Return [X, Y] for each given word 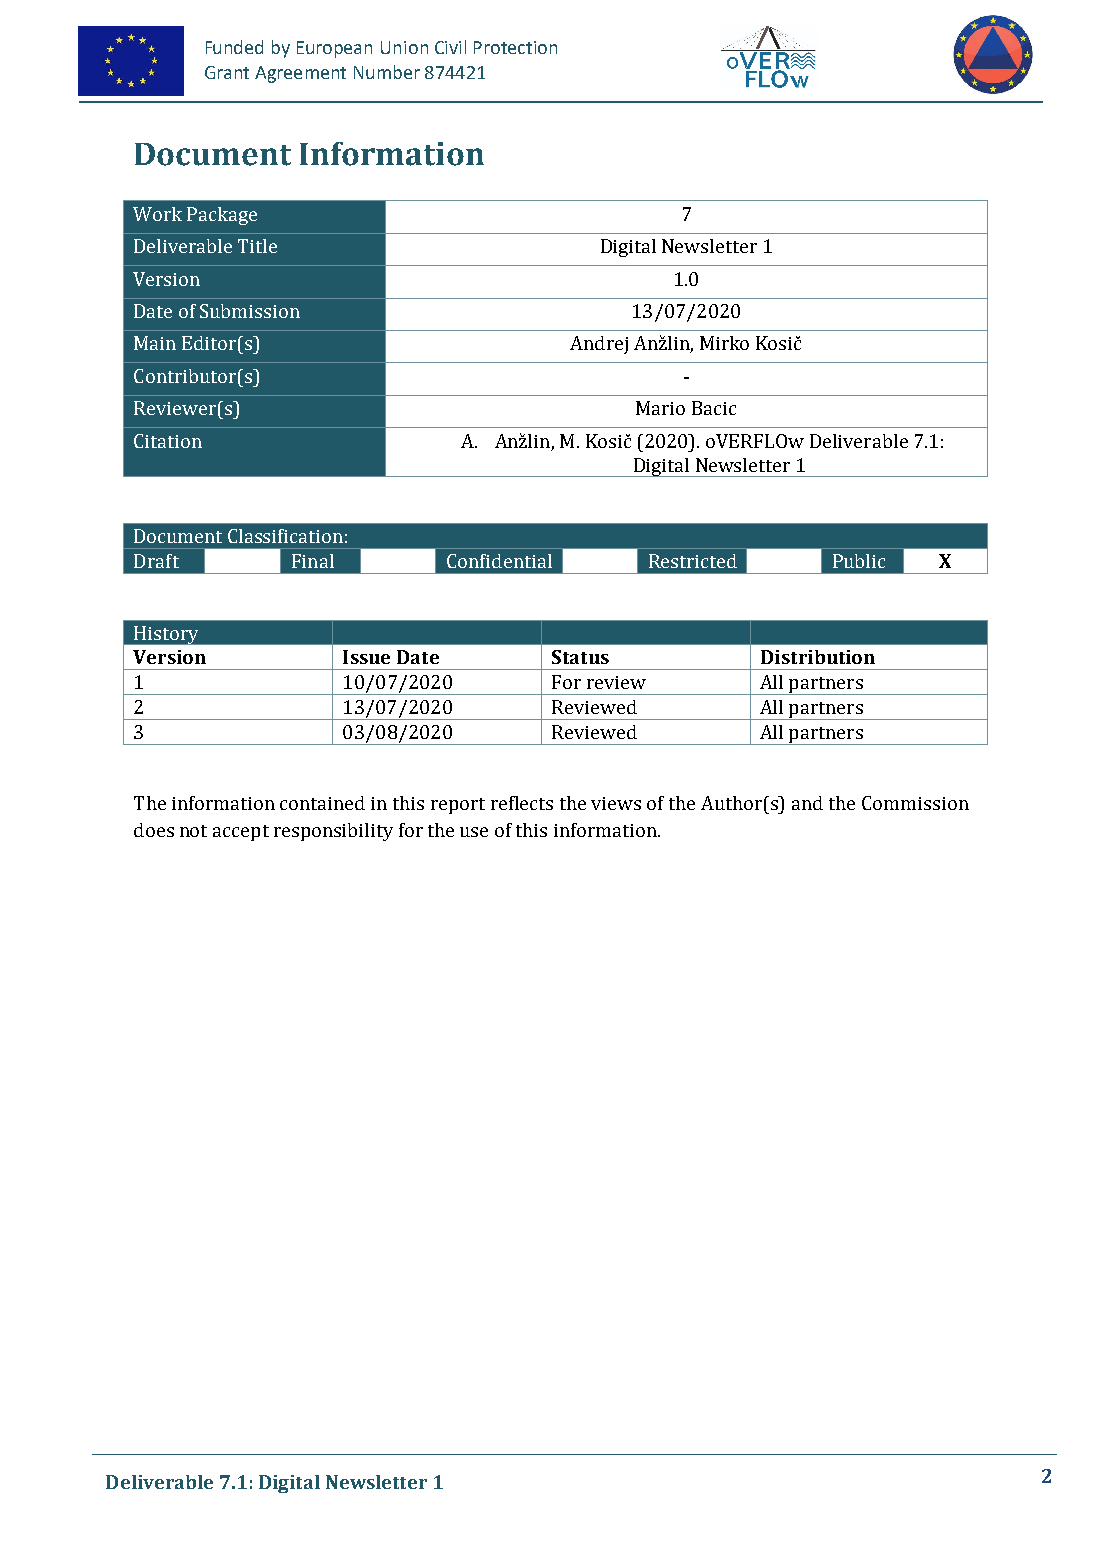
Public [859, 561]
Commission [915, 803]
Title [257, 246]
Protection [515, 47]
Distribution [818, 657]
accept [241, 833]
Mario [660, 408]
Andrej [599, 345]
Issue [366, 657]
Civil [450, 47]
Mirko [724, 343]
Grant [227, 72]
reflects [522, 803]
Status [580, 657]
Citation [168, 441]
